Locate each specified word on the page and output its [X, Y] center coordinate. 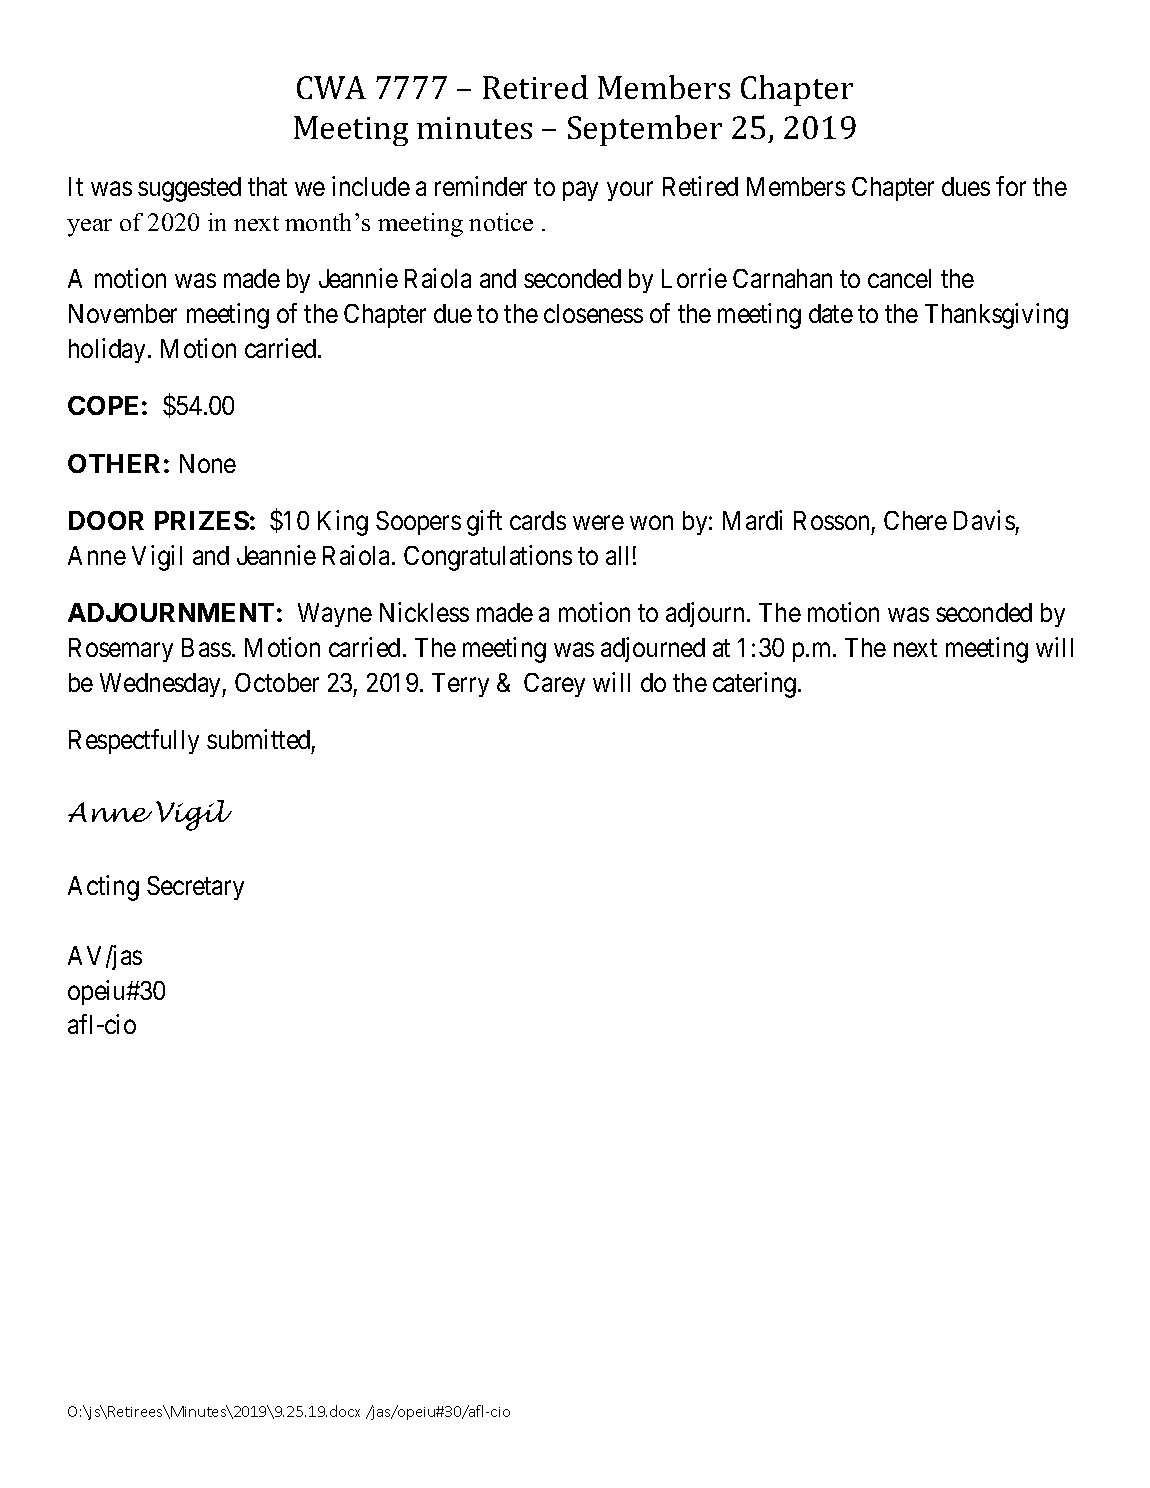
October [277, 682]
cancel [899, 278]
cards [538, 520]
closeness [593, 313]
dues [966, 186]
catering [756, 685]
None [208, 463]
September [645, 130]
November [123, 313]
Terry [460, 685]
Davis [984, 520]
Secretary [195, 888]
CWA [331, 87]
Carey [554, 685]
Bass [206, 647]
